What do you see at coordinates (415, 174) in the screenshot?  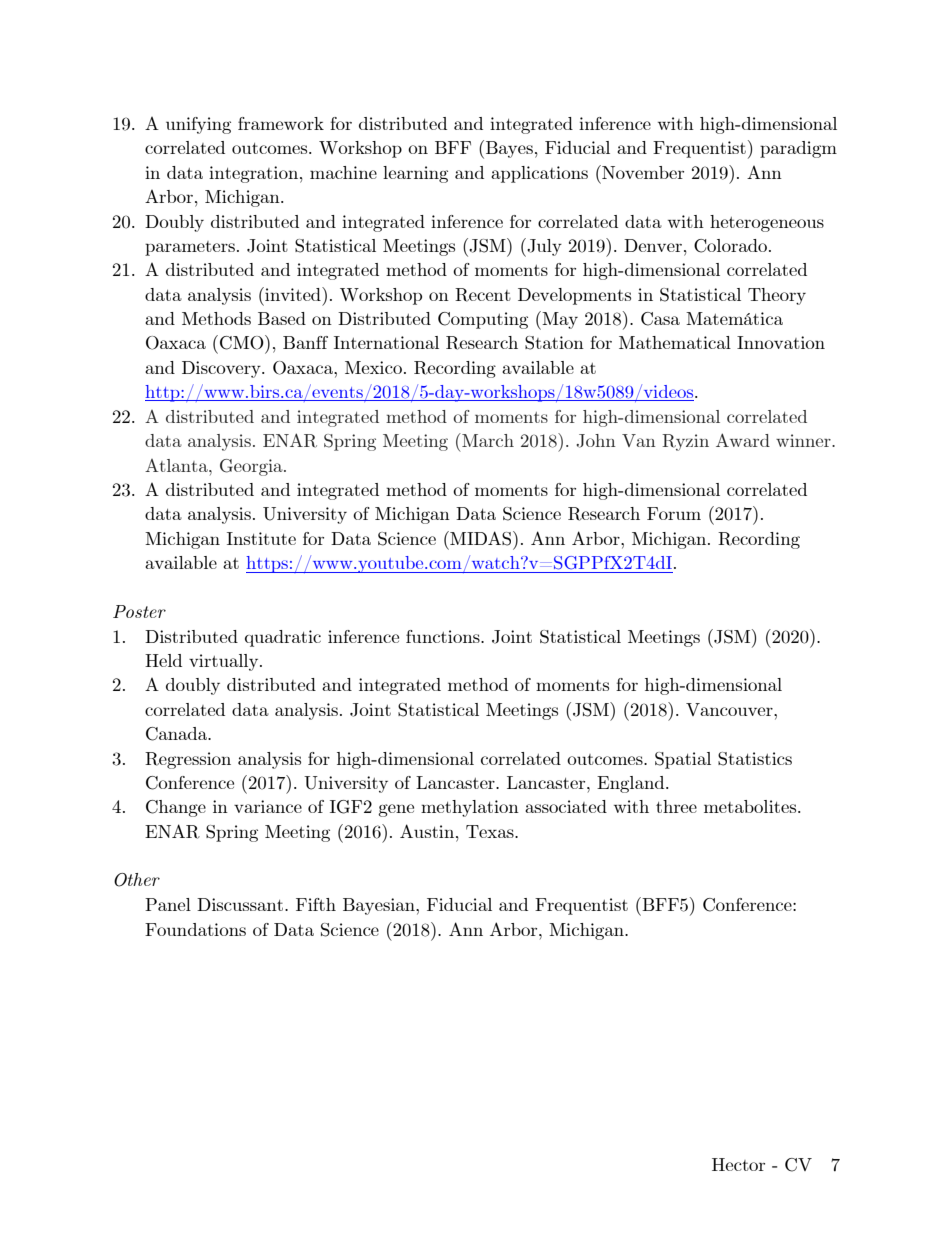 I see `learning` at bounding box center [415, 174].
